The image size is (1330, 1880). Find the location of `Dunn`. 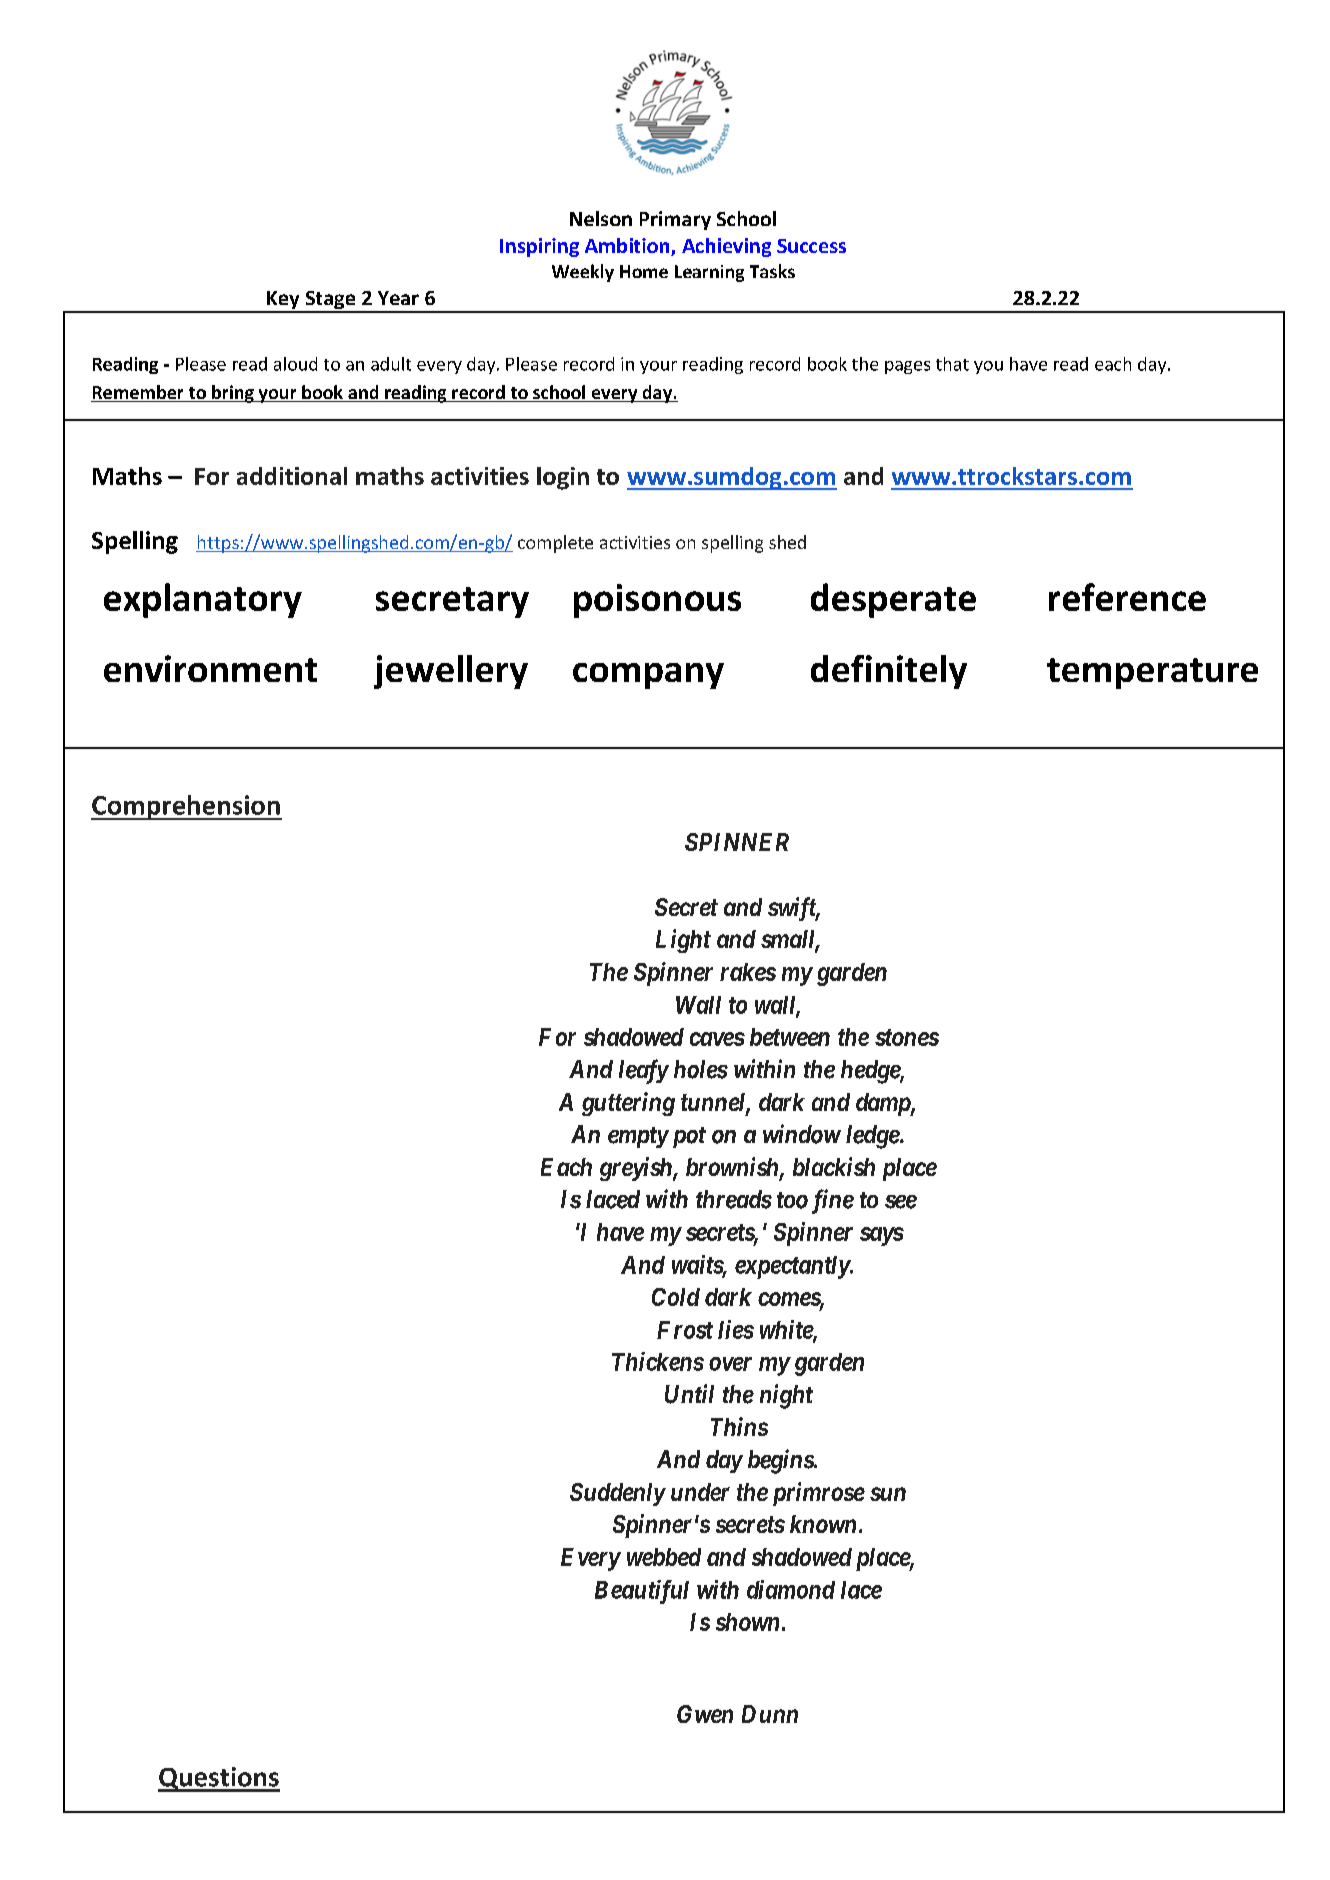

Dunn is located at coordinates (770, 1714).
